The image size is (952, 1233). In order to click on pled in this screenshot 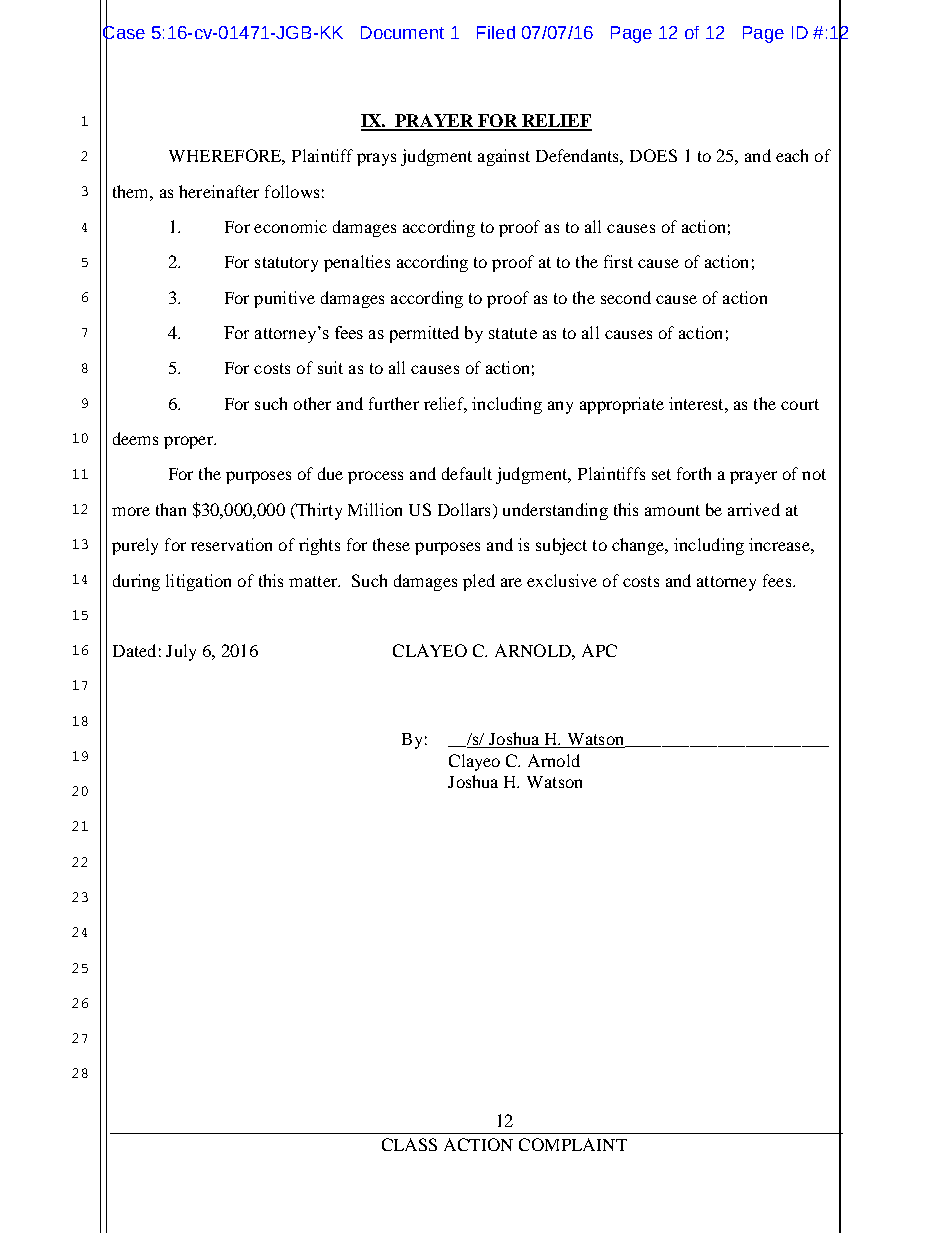, I will do `click(479, 582)`.
